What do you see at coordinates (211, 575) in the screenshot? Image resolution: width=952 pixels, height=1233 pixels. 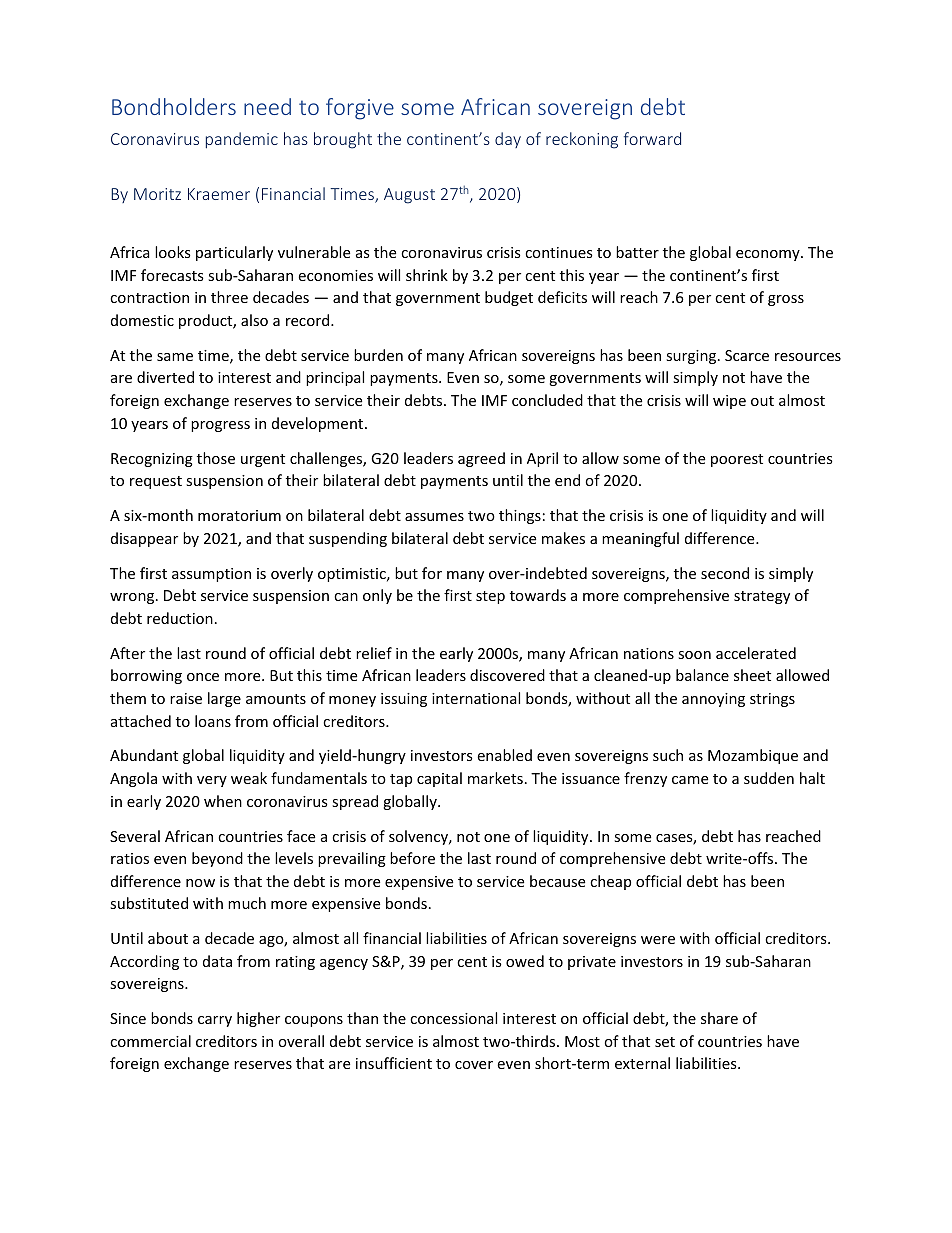 I see `assumption` at bounding box center [211, 575].
